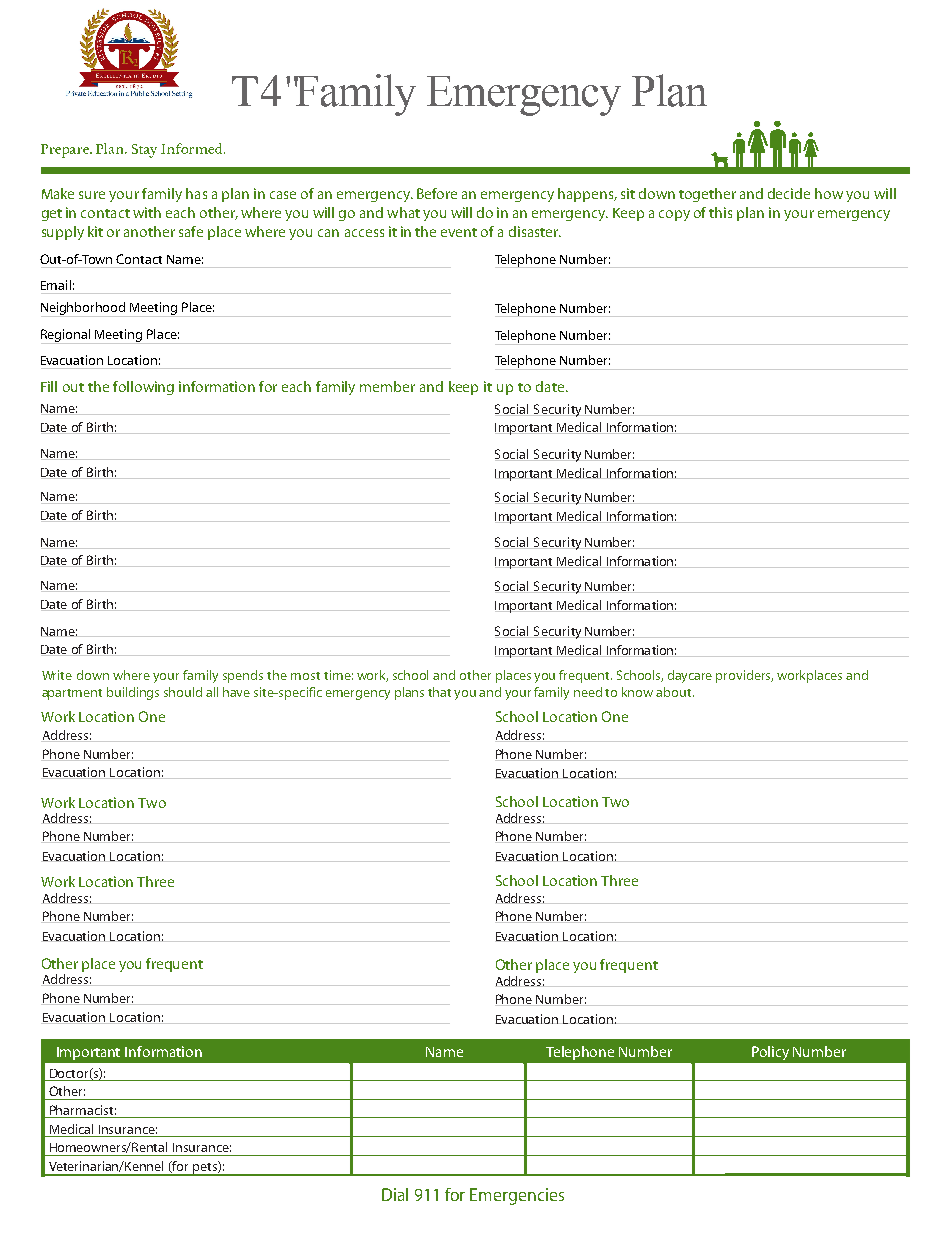  I want to click on event, so click(459, 232).
